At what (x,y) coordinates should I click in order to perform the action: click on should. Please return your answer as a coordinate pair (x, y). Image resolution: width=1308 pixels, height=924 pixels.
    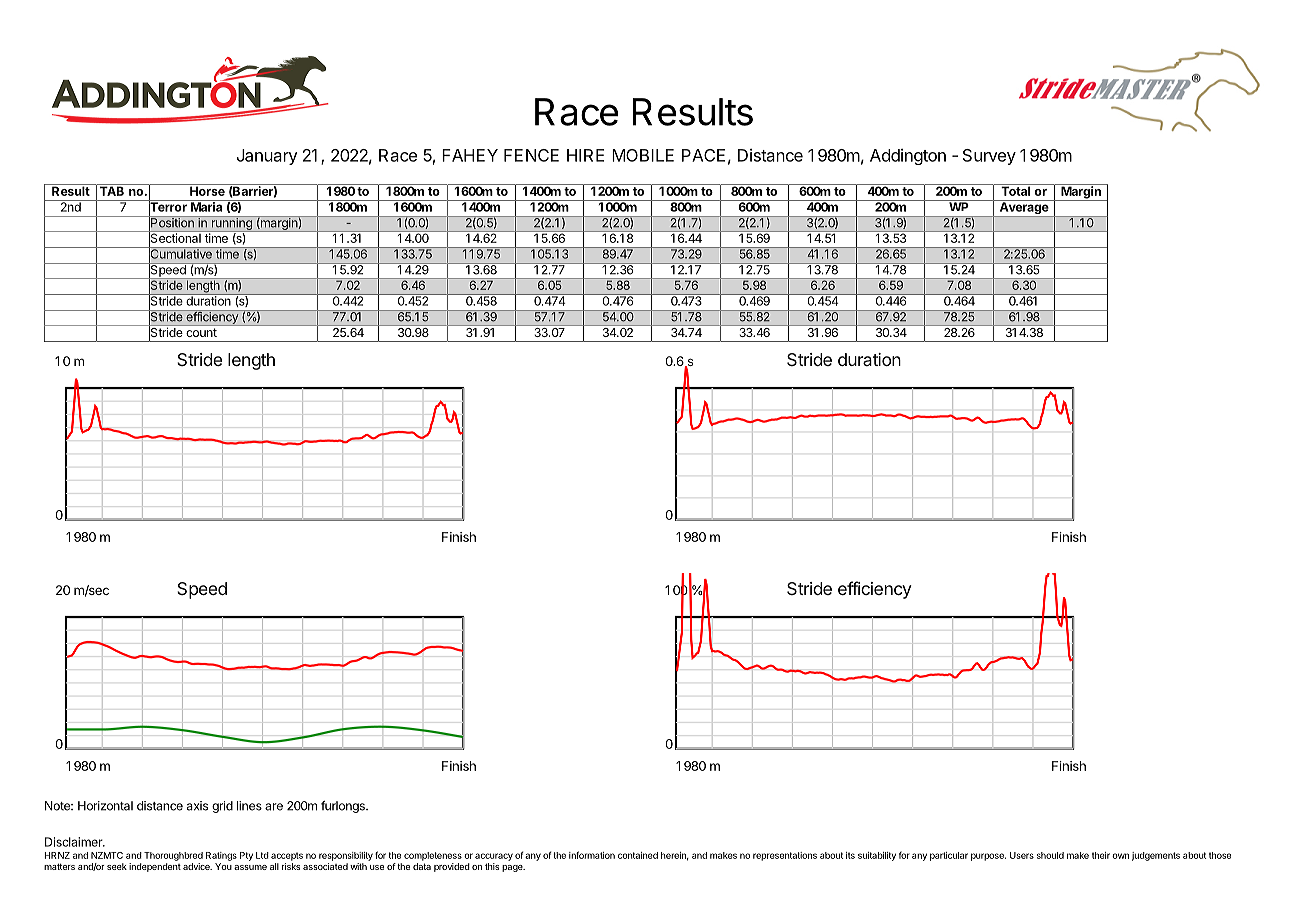
    Looking at the image, I should click on (1050, 855).
